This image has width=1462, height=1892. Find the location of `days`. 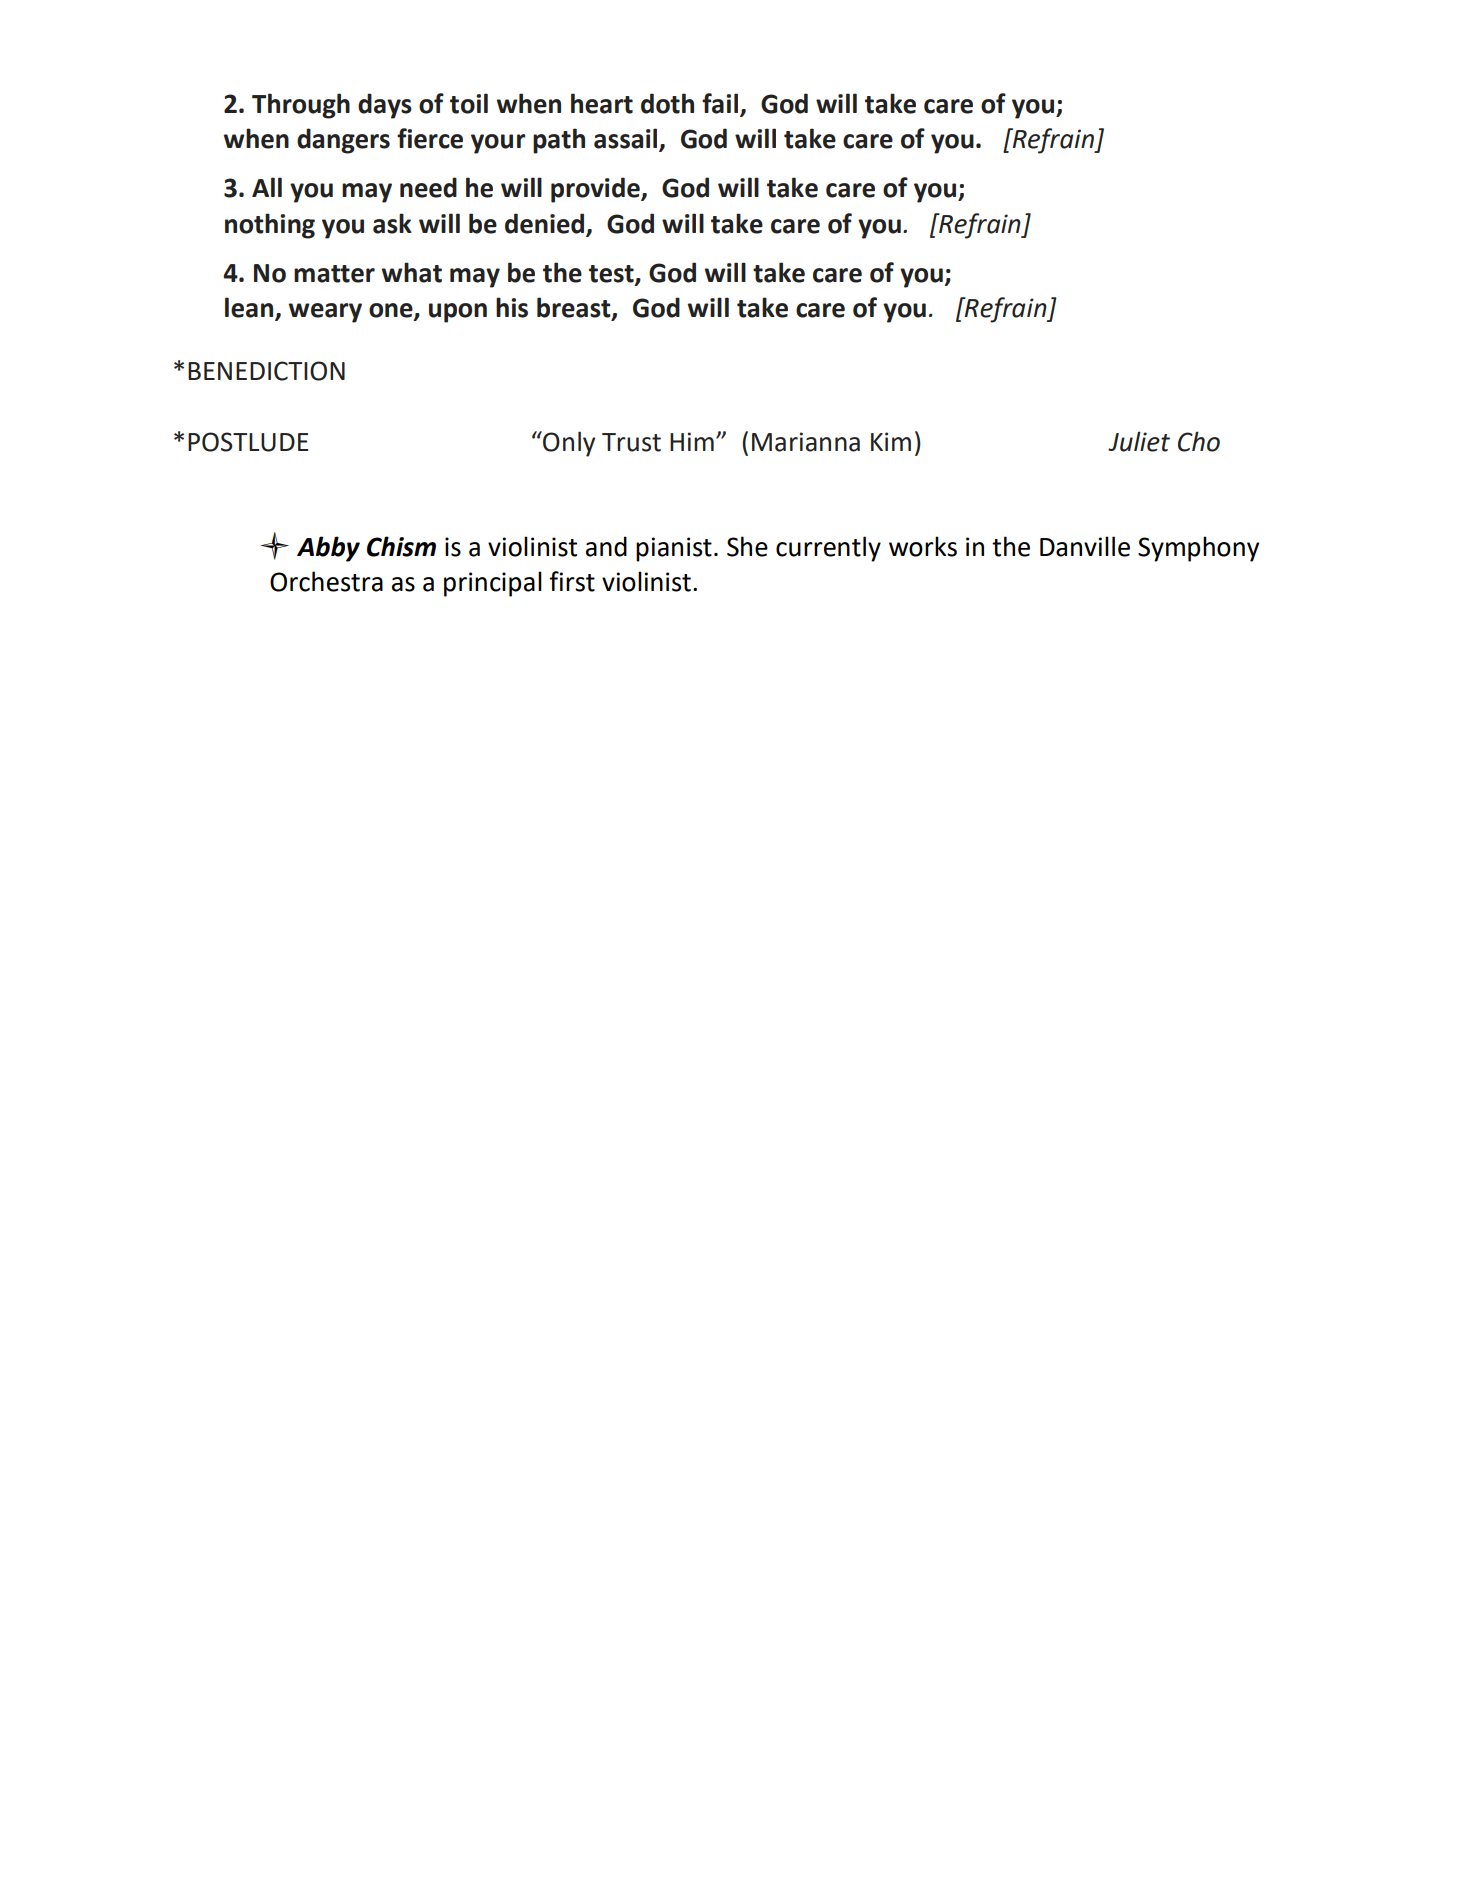

days is located at coordinates (385, 106).
